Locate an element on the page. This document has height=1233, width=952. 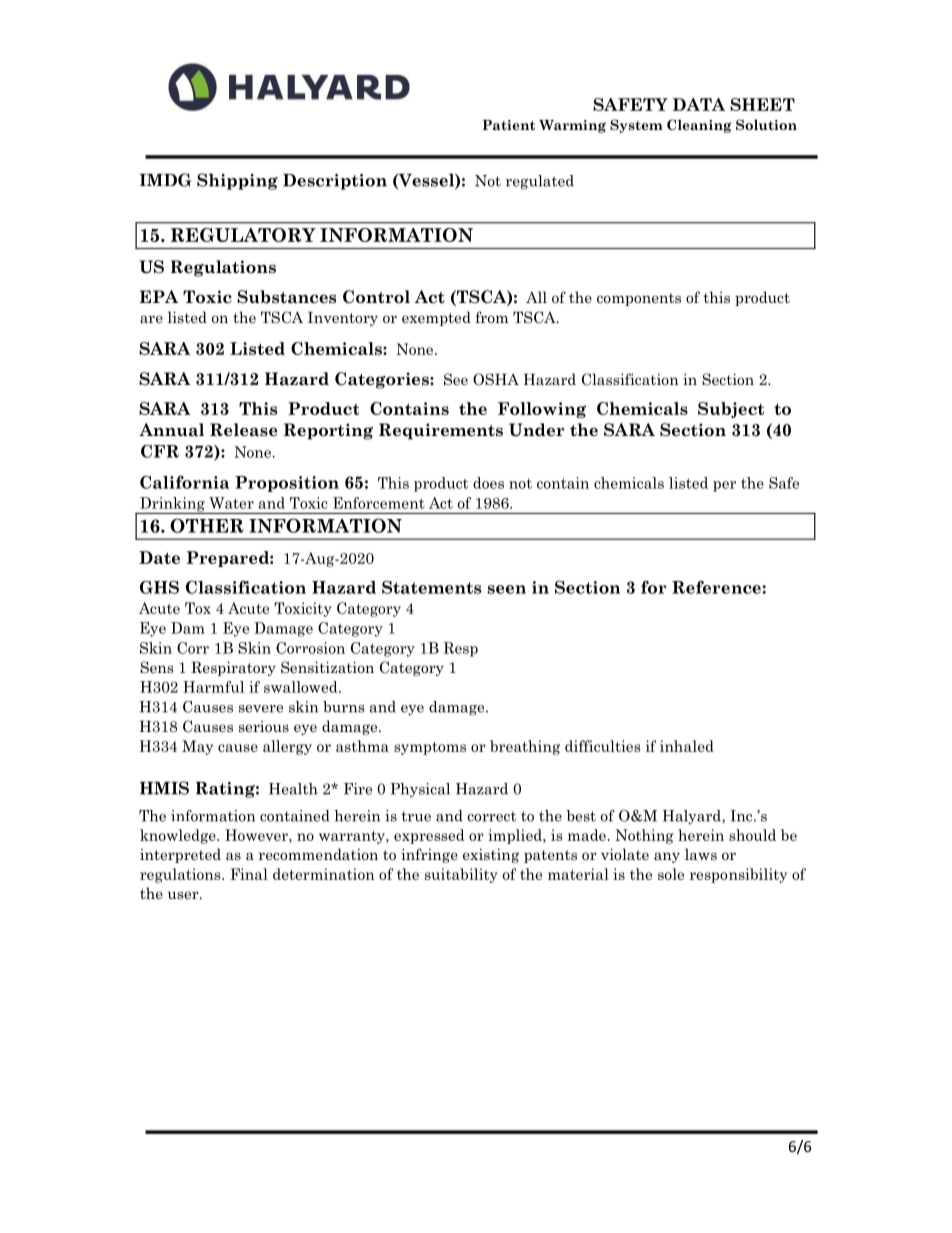
from is located at coordinates (491, 317).
